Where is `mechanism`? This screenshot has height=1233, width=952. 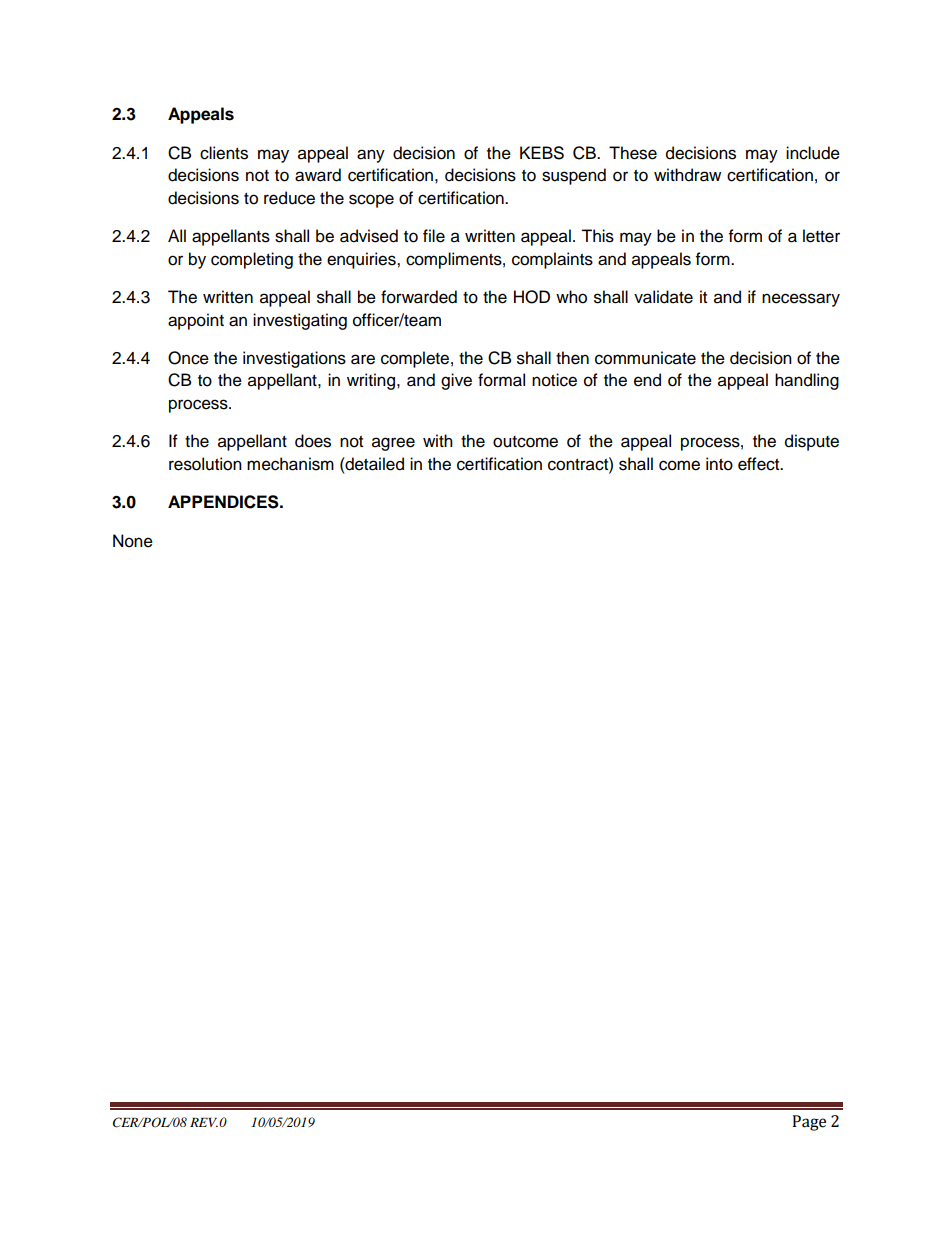 mechanism is located at coordinates (290, 464).
